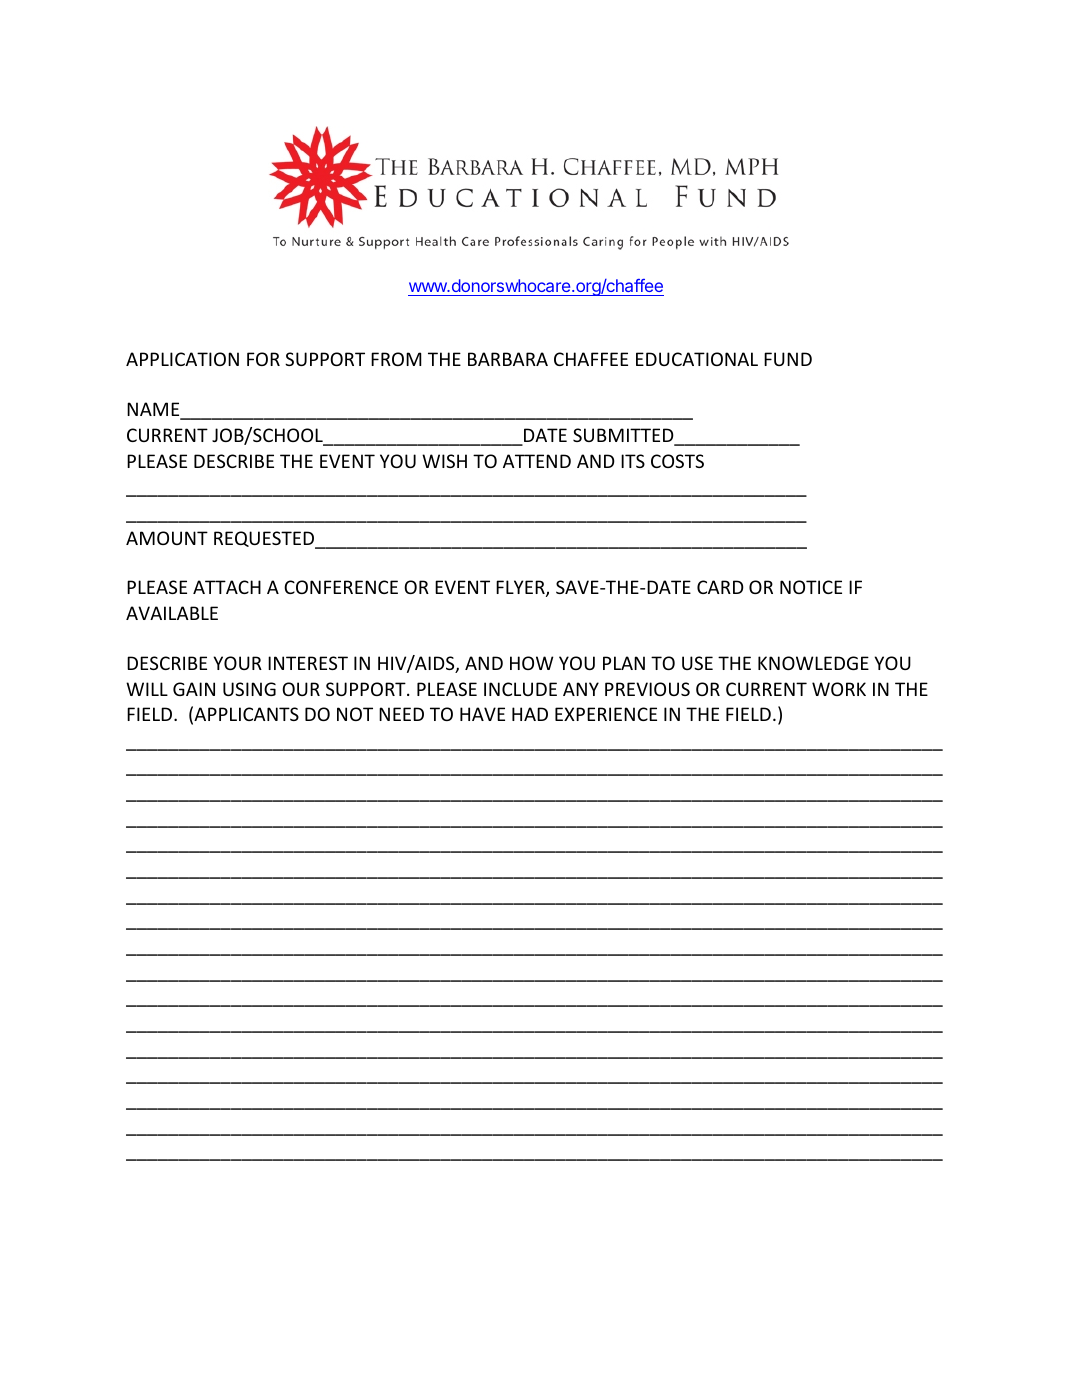 The image size is (1072, 1387). I want to click on ATTEND, so click(537, 461).
